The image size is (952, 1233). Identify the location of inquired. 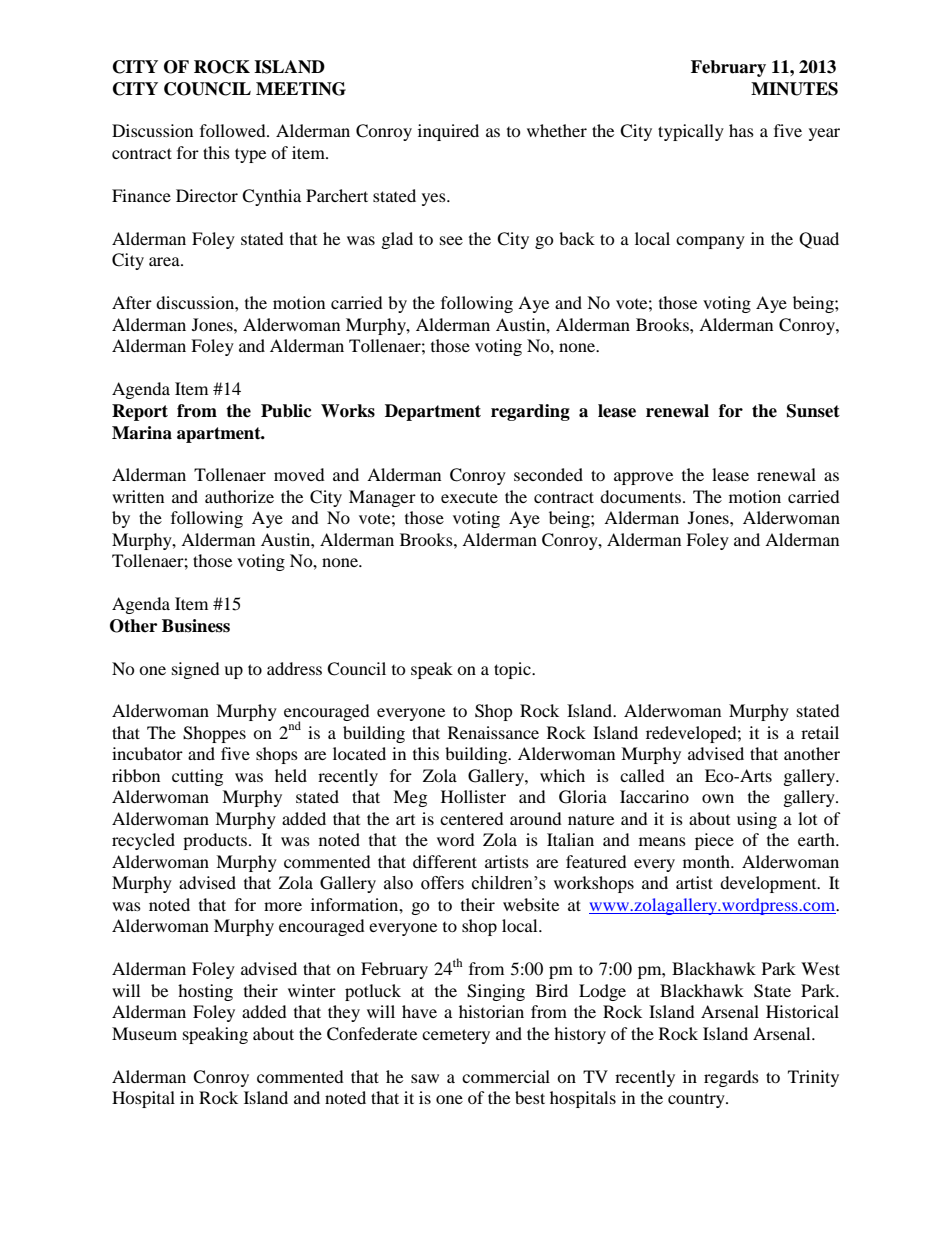
(448, 132).
